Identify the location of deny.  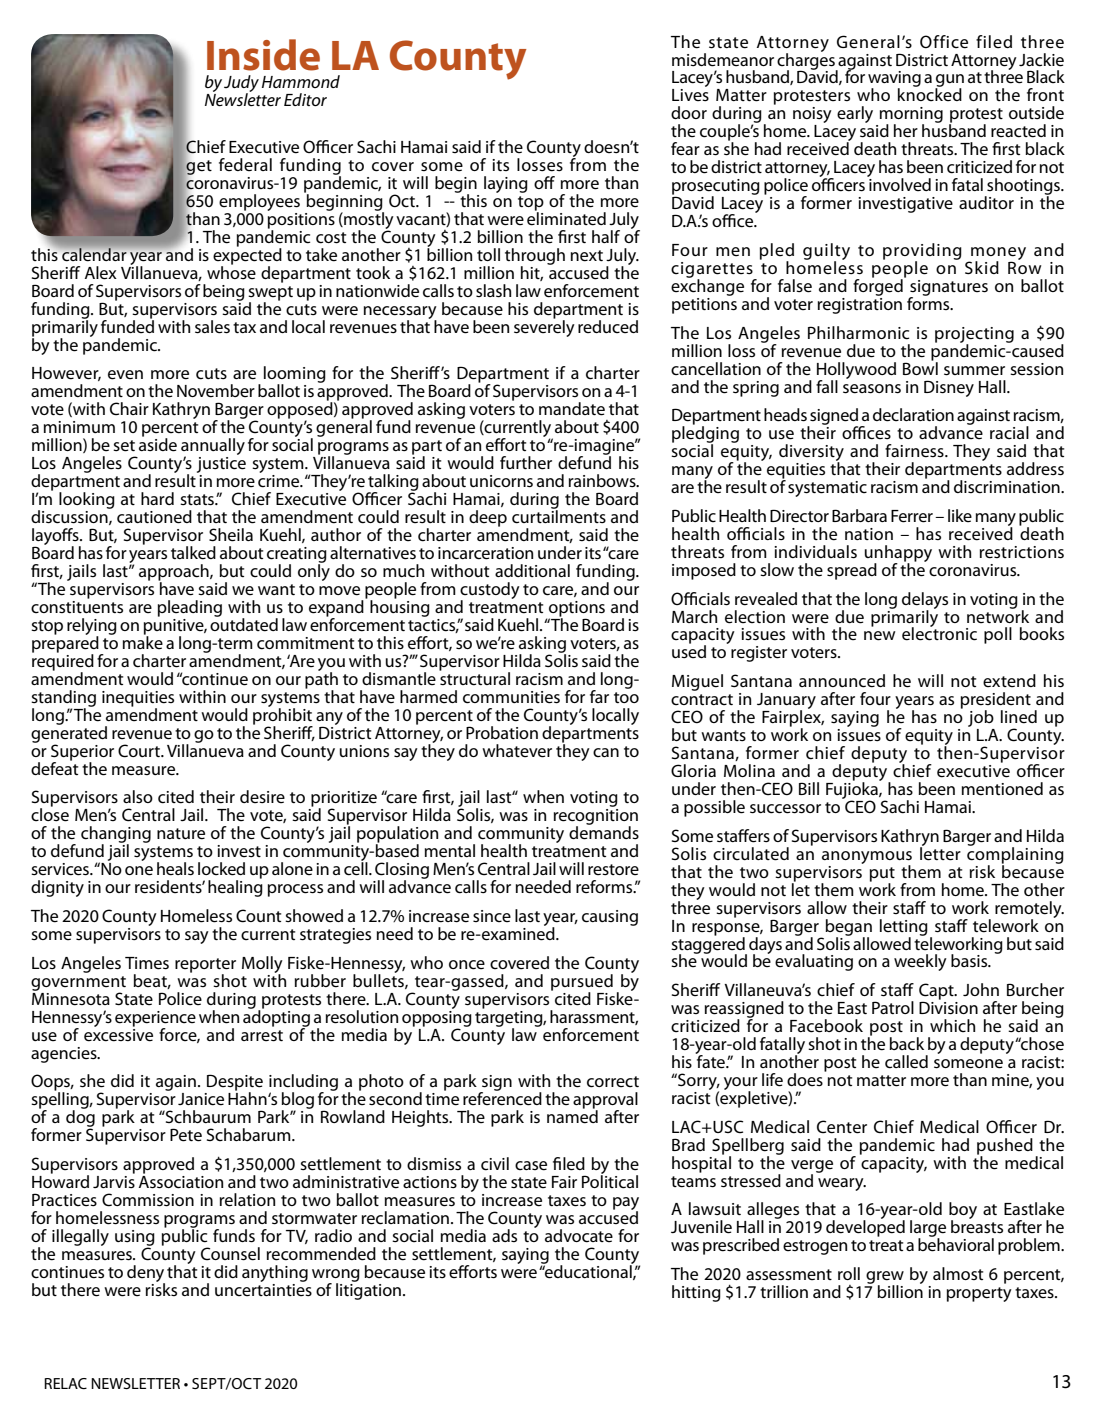
(146, 1274).
